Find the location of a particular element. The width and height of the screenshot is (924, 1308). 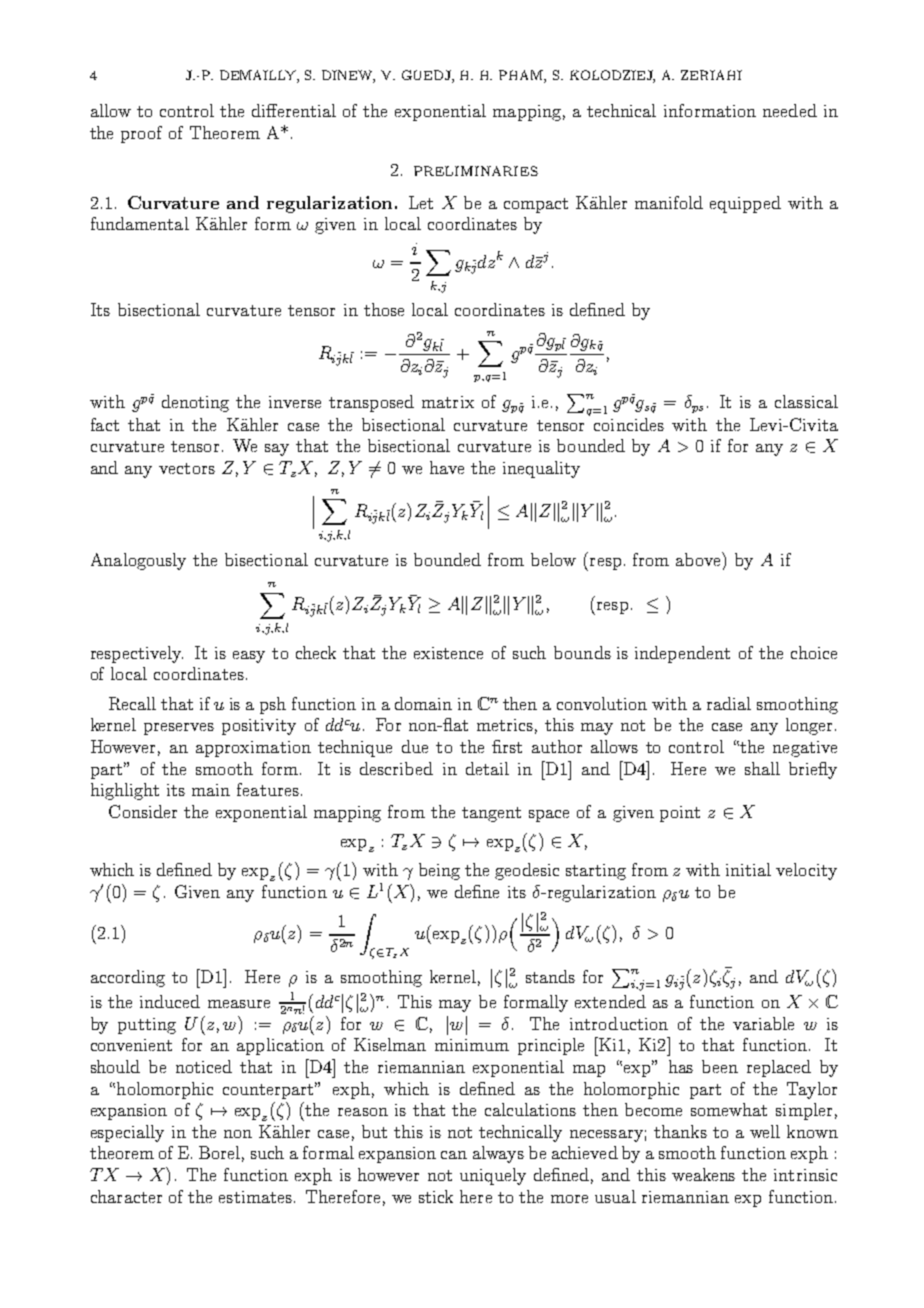

easy is located at coordinates (249, 657).
